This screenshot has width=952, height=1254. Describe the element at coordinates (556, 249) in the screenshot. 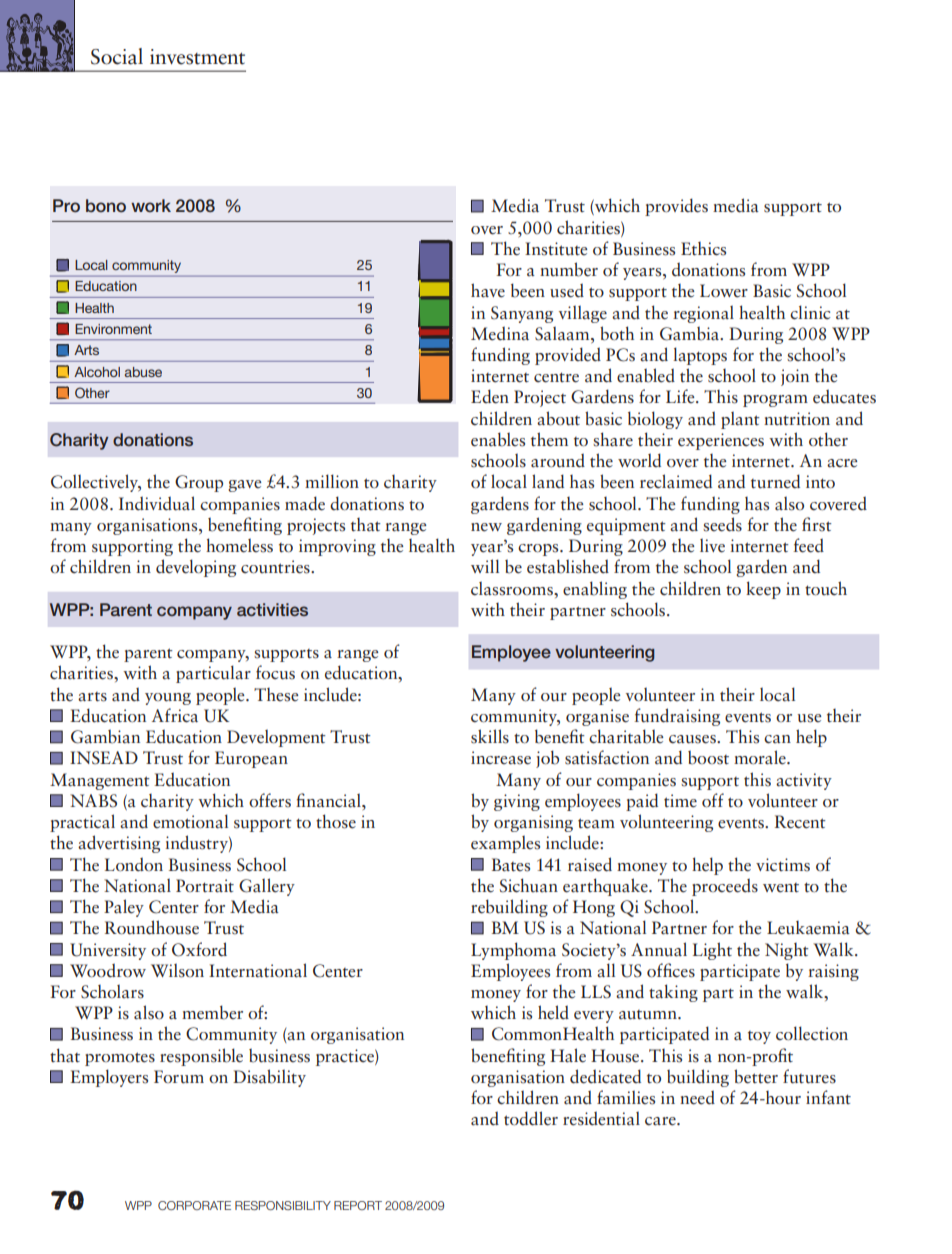

I see `Institute` at that location.
